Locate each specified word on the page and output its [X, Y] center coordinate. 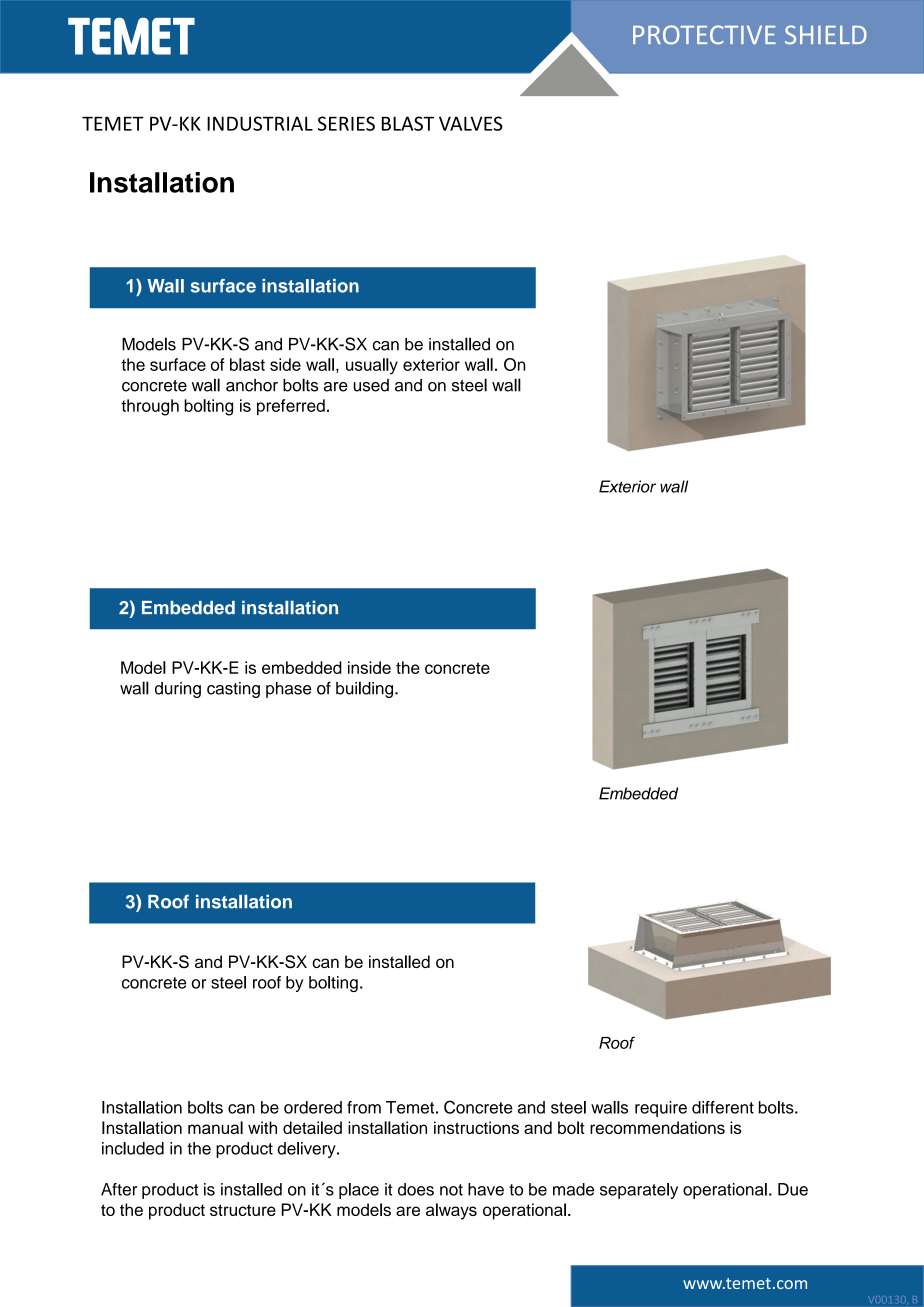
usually [372, 366]
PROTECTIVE [704, 35]
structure [243, 1210]
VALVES [471, 123]
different [723, 1107]
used [371, 385]
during [178, 690]
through [150, 407]
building [364, 689]
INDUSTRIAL [260, 123]
